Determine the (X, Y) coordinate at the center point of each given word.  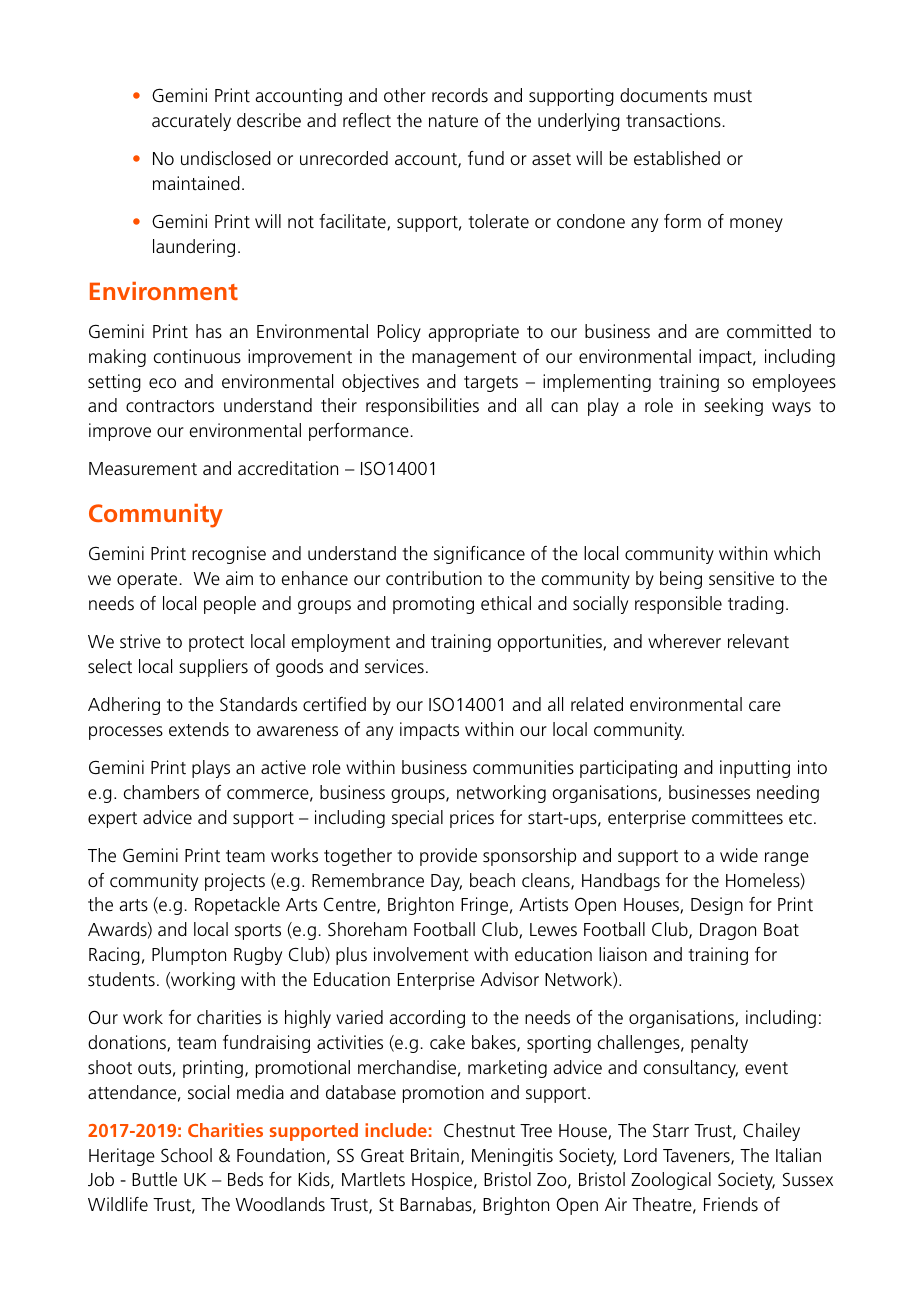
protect (216, 644)
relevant (758, 641)
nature (453, 121)
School (186, 1155)
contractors (170, 406)
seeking (733, 407)
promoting (433, 605)
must (733, 96)
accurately (191, 122)
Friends (731, 1204)
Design (717, 906)
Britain (435, 1155)
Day (446, 882)
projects (235, 882)
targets (491, 384)
